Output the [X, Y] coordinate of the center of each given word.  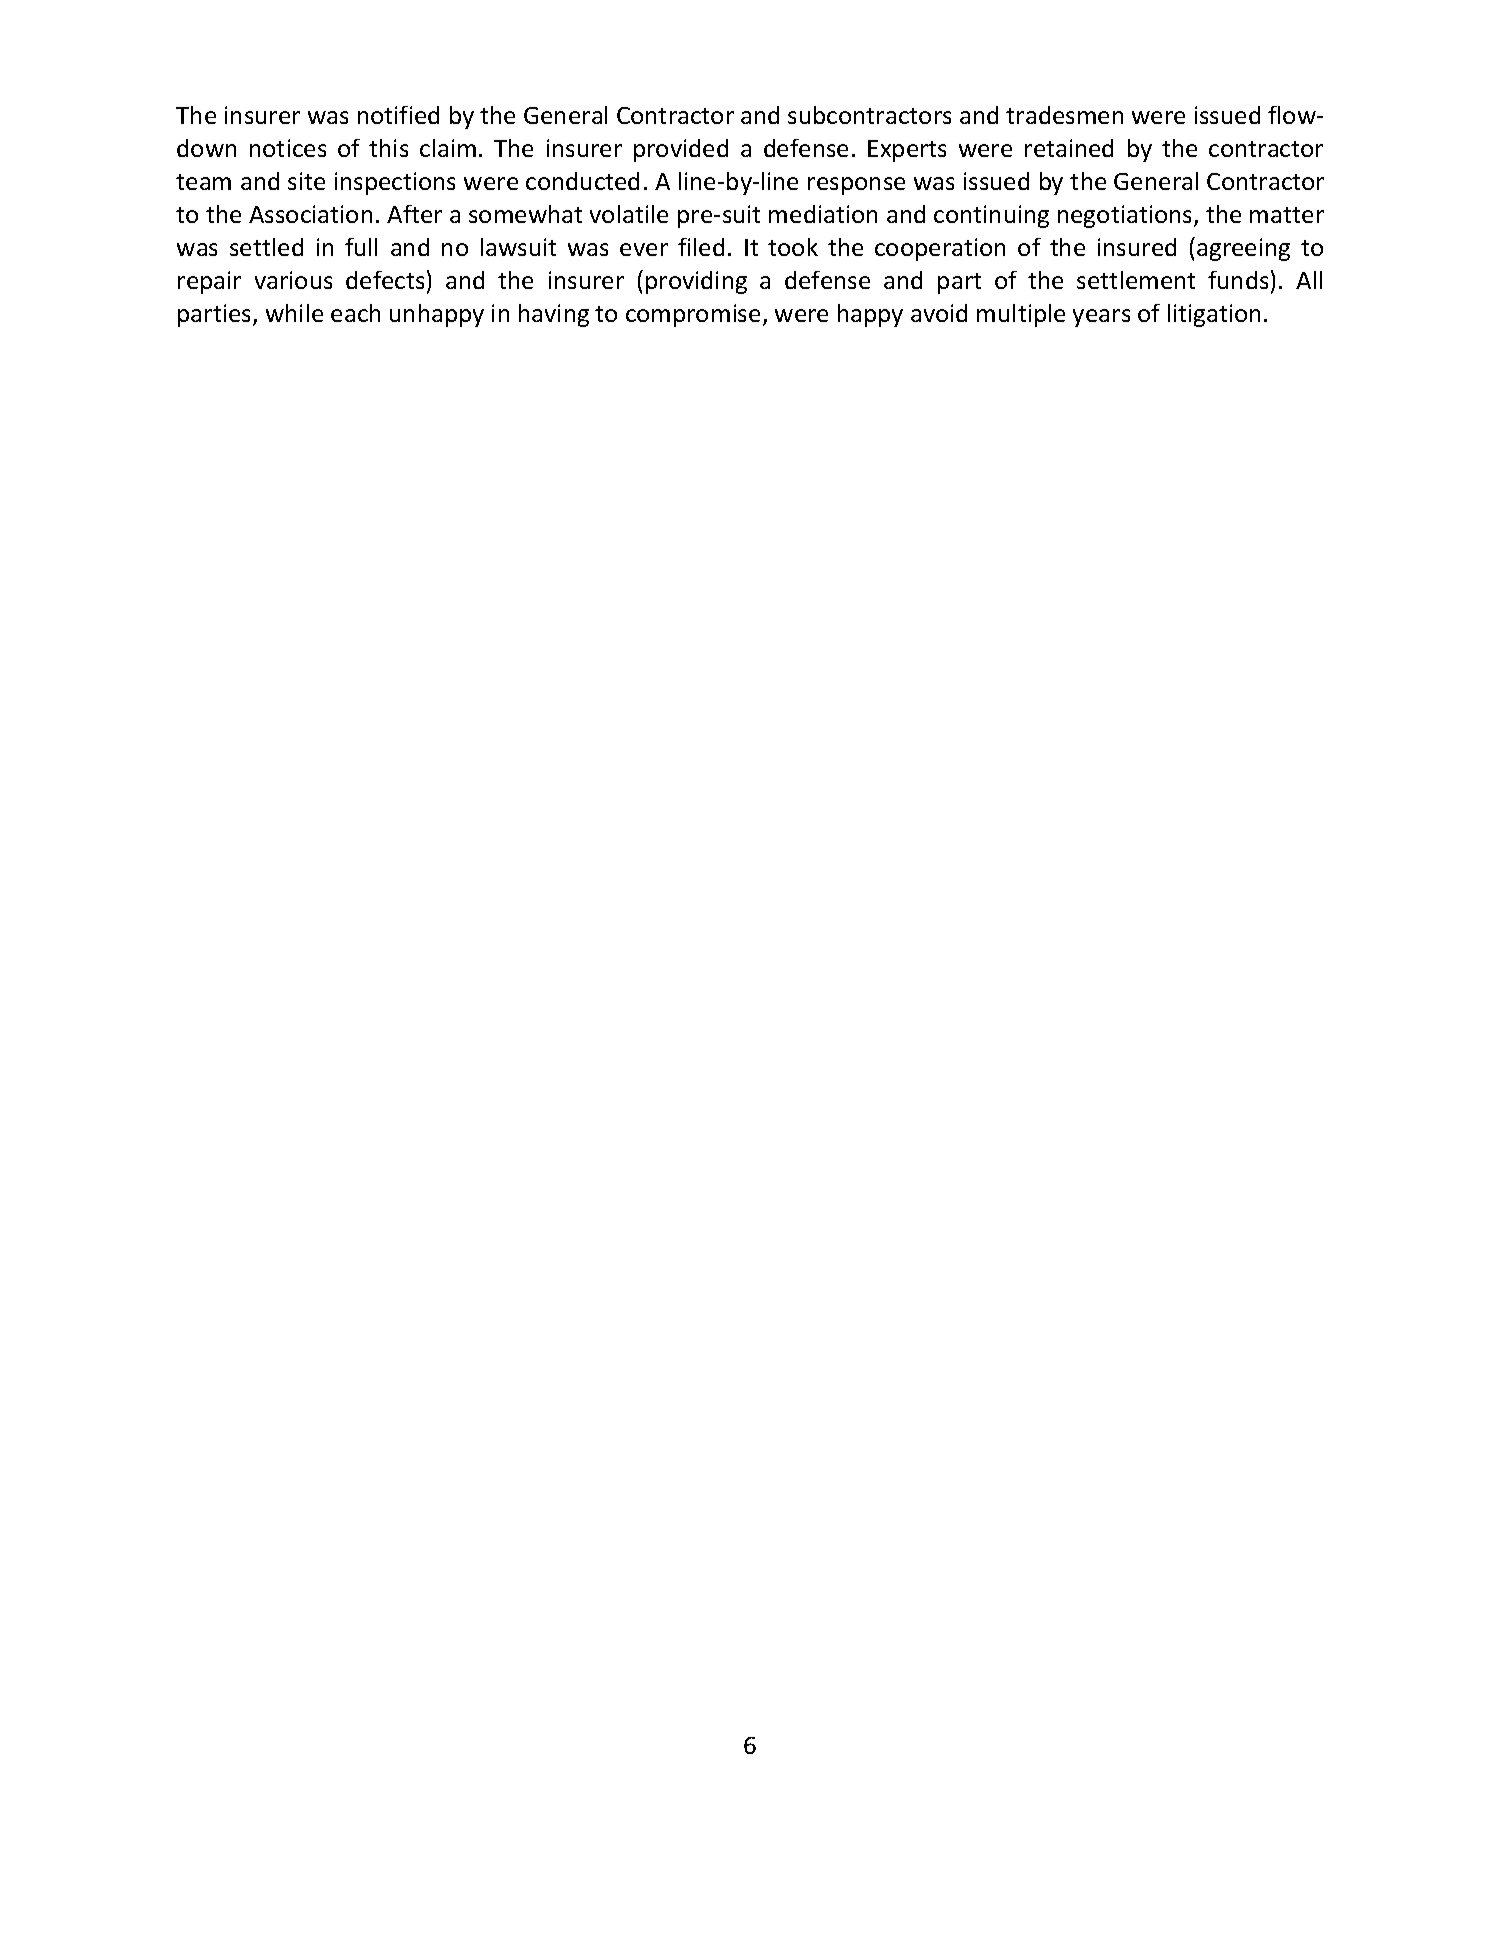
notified [398, 115]
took [793, 247]
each [355, 313]
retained [1069, 148]
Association [310, 214]
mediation [823, 214]
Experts [907, 151]
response [856, 186]
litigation [1214, 315]
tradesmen [1064, 115]
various [293, 280]
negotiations [1126, 216]
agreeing [1243, 249]
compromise [693, 315]
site [306, 181]
